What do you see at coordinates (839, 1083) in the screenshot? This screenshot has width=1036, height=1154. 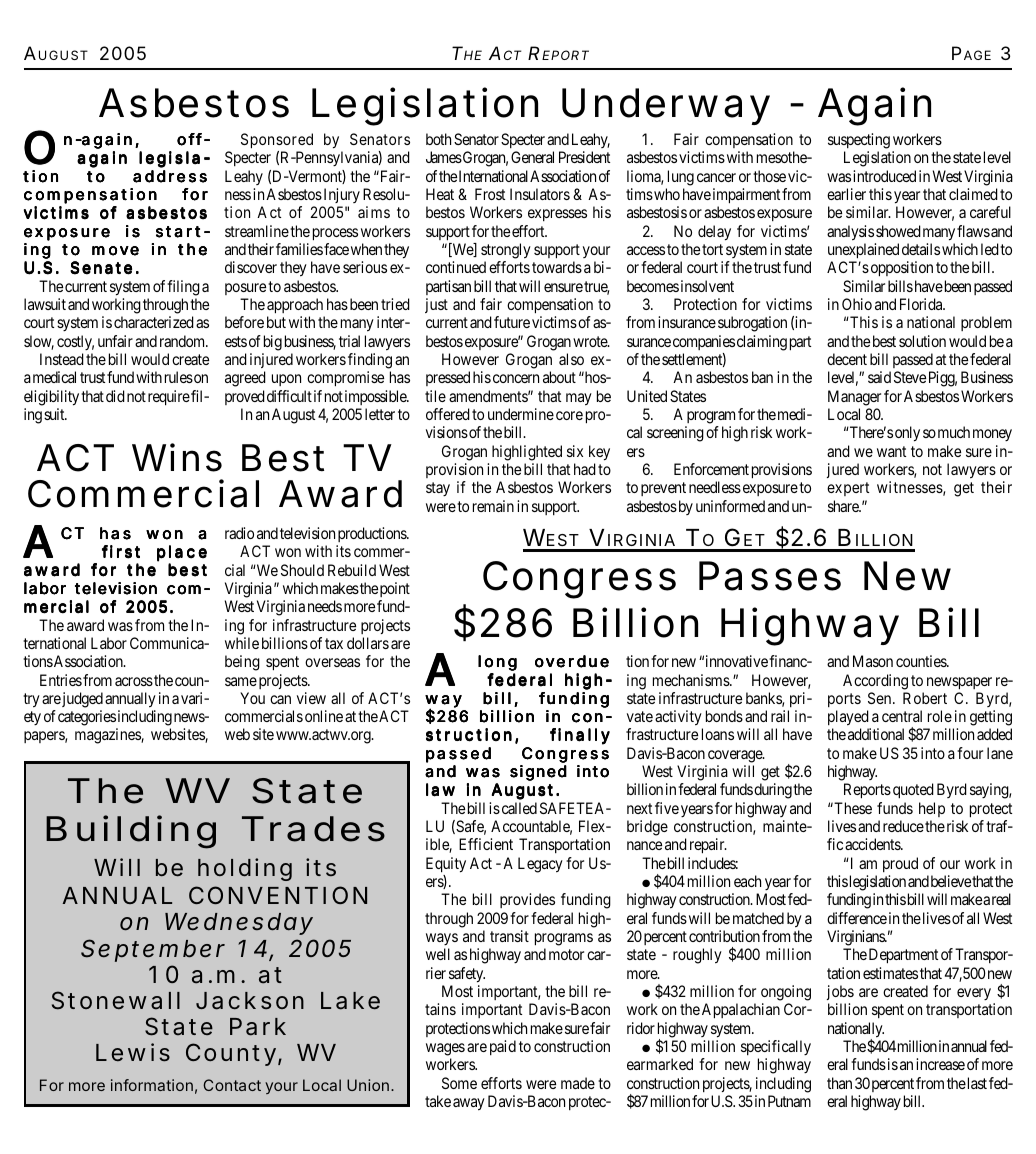 I see `than` at bounding box center [839, 1083].
